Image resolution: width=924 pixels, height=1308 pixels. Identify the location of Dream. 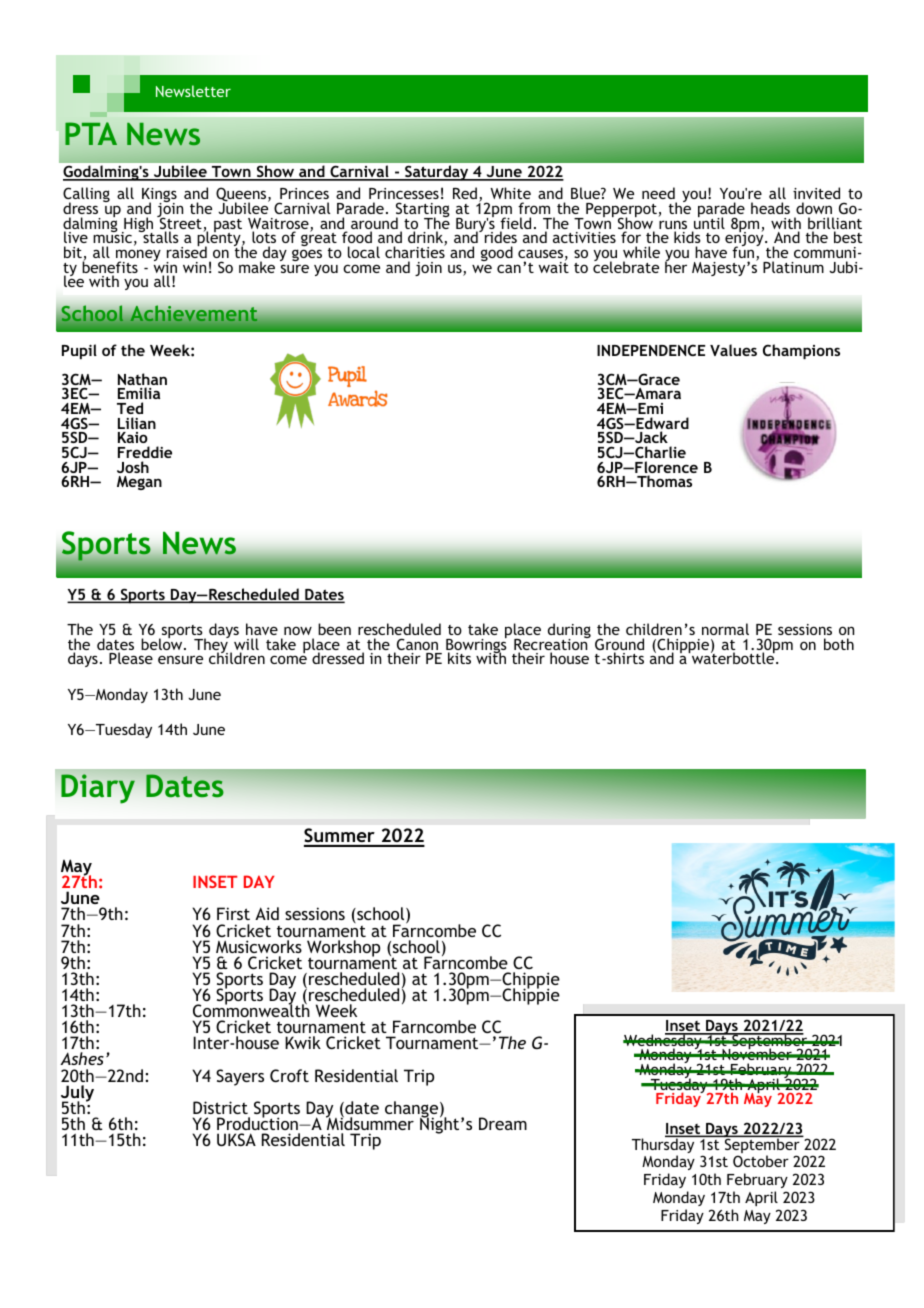
(503, 1123).
